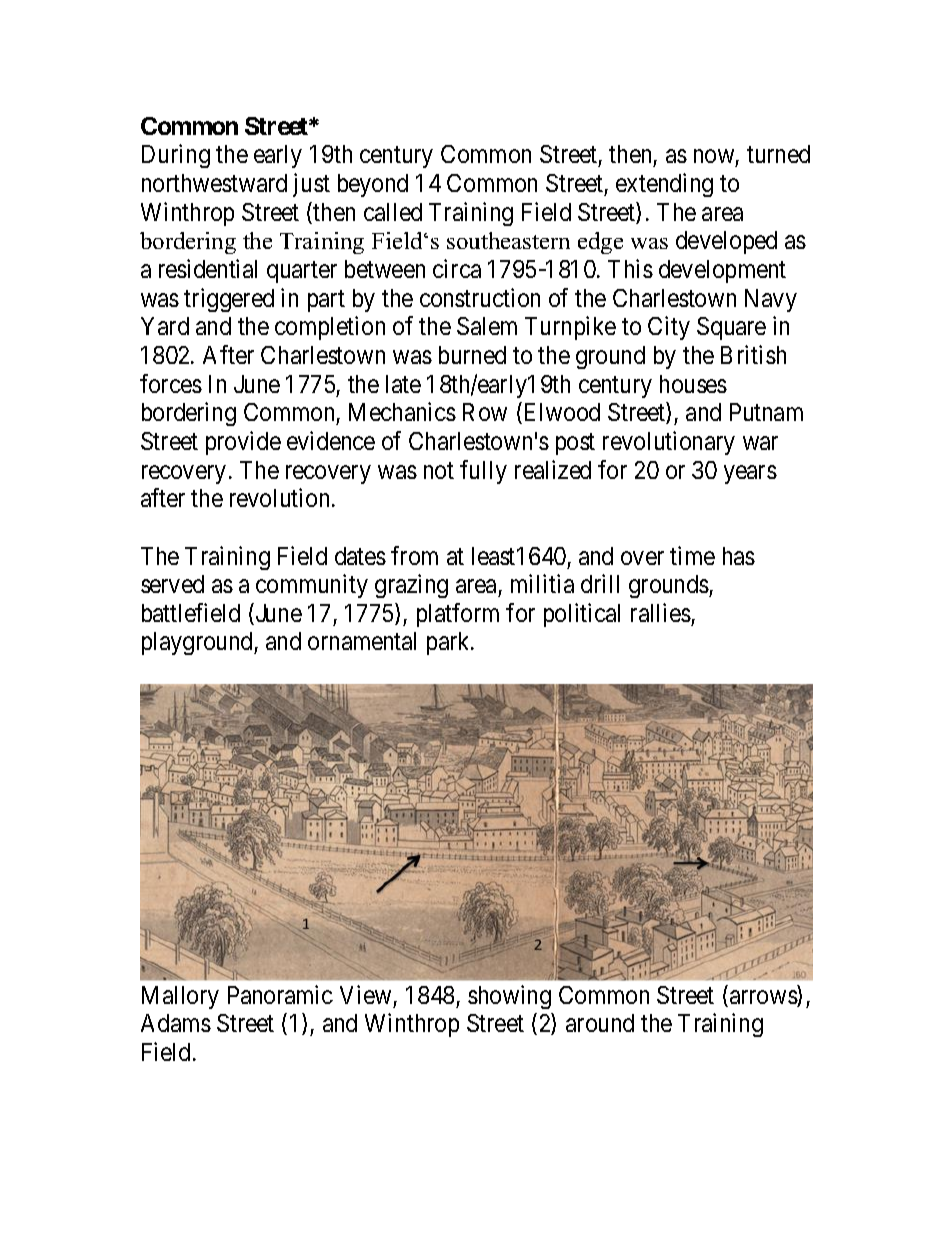  Describe the element at coordinates (393, 212) in the document. I see `called` at that location.
